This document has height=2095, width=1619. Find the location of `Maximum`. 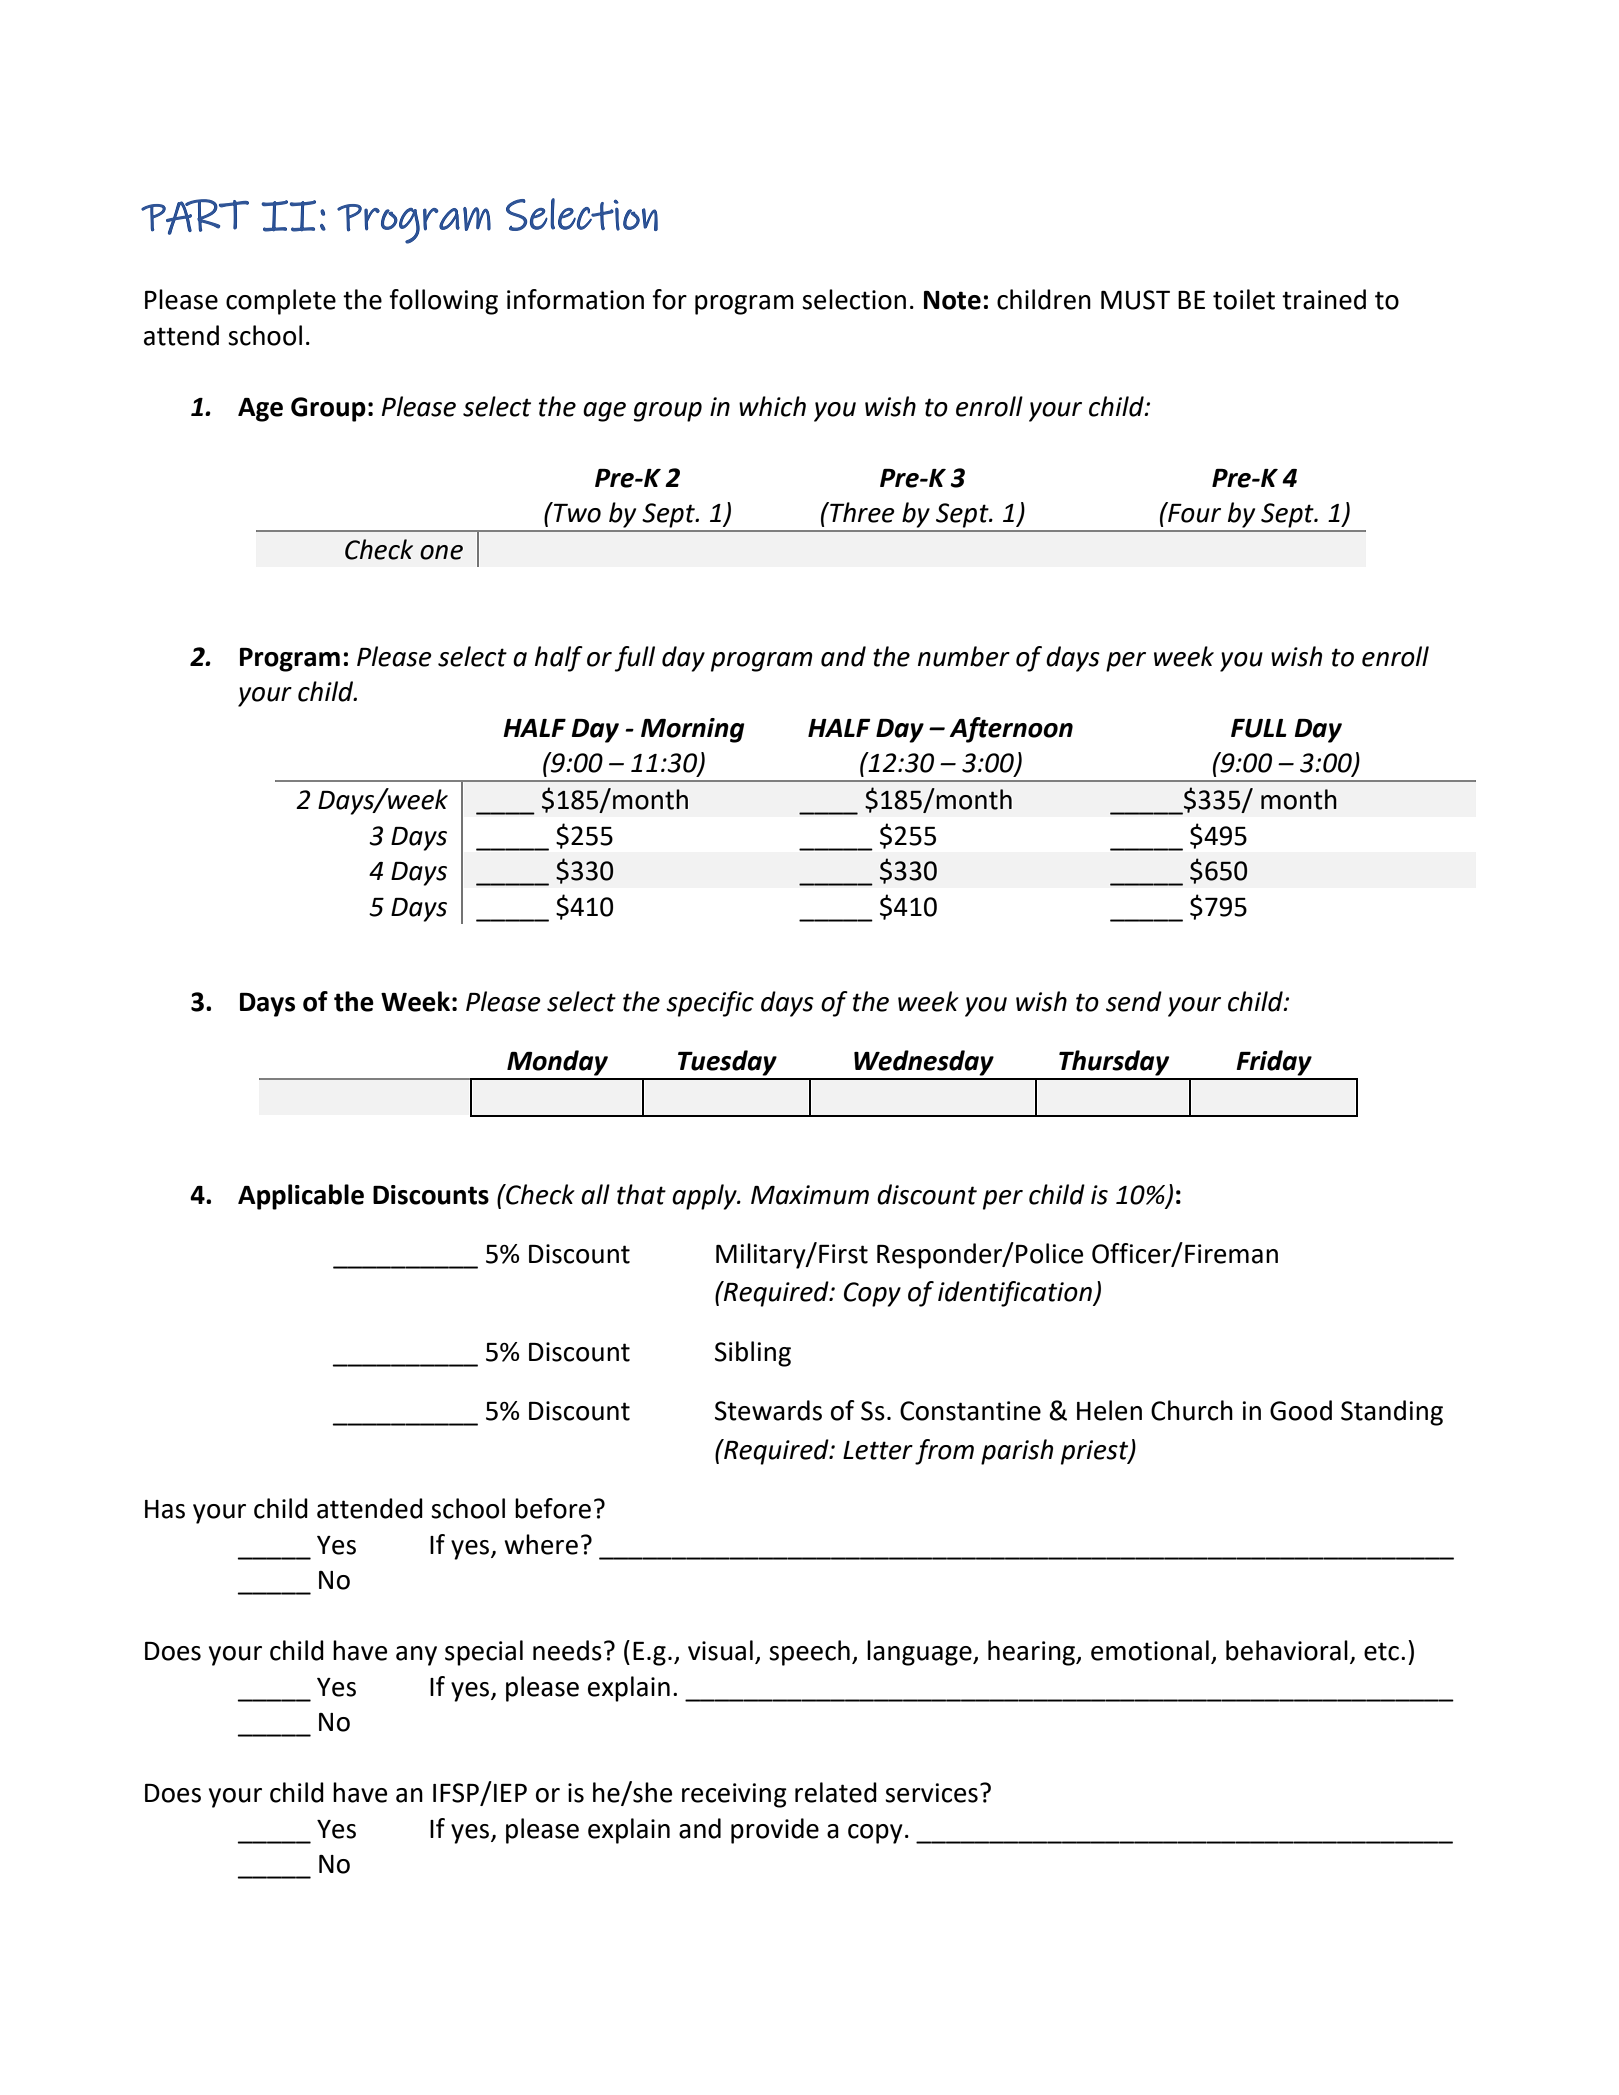

Maximum is located at coordinates (810, 1195).
